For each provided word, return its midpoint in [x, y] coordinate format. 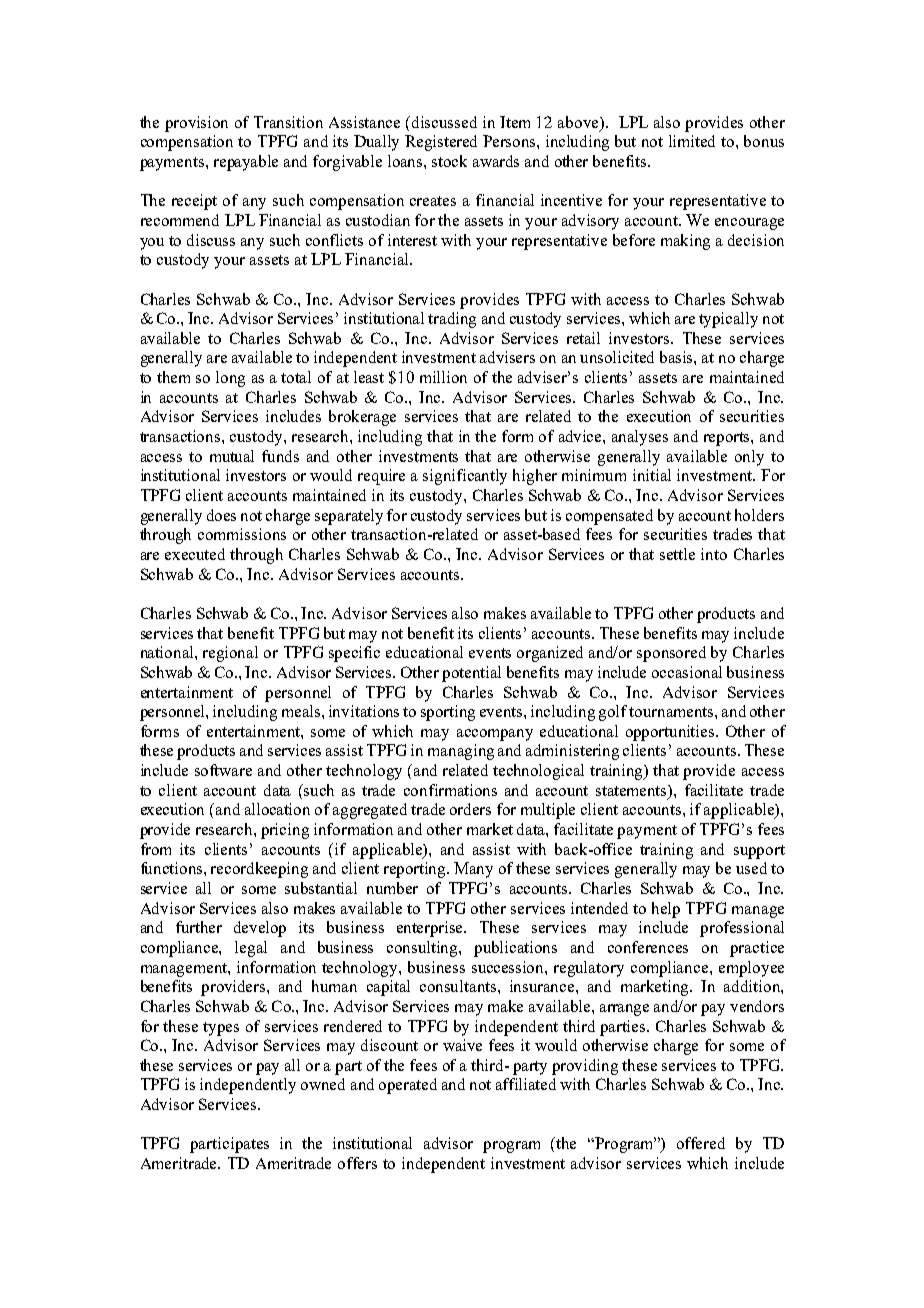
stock [449, 161]
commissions [242, 534]
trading [452, 320]
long [230, 379]
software [223, 770]
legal [251, 949]
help [666, 910]
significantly [465, 477]
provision [196, 124]
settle [677, 554]
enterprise [431, 929]
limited [692, 141]
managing [461, 752]
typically [728, 320]
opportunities [671, 733]
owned [323, 1084]
